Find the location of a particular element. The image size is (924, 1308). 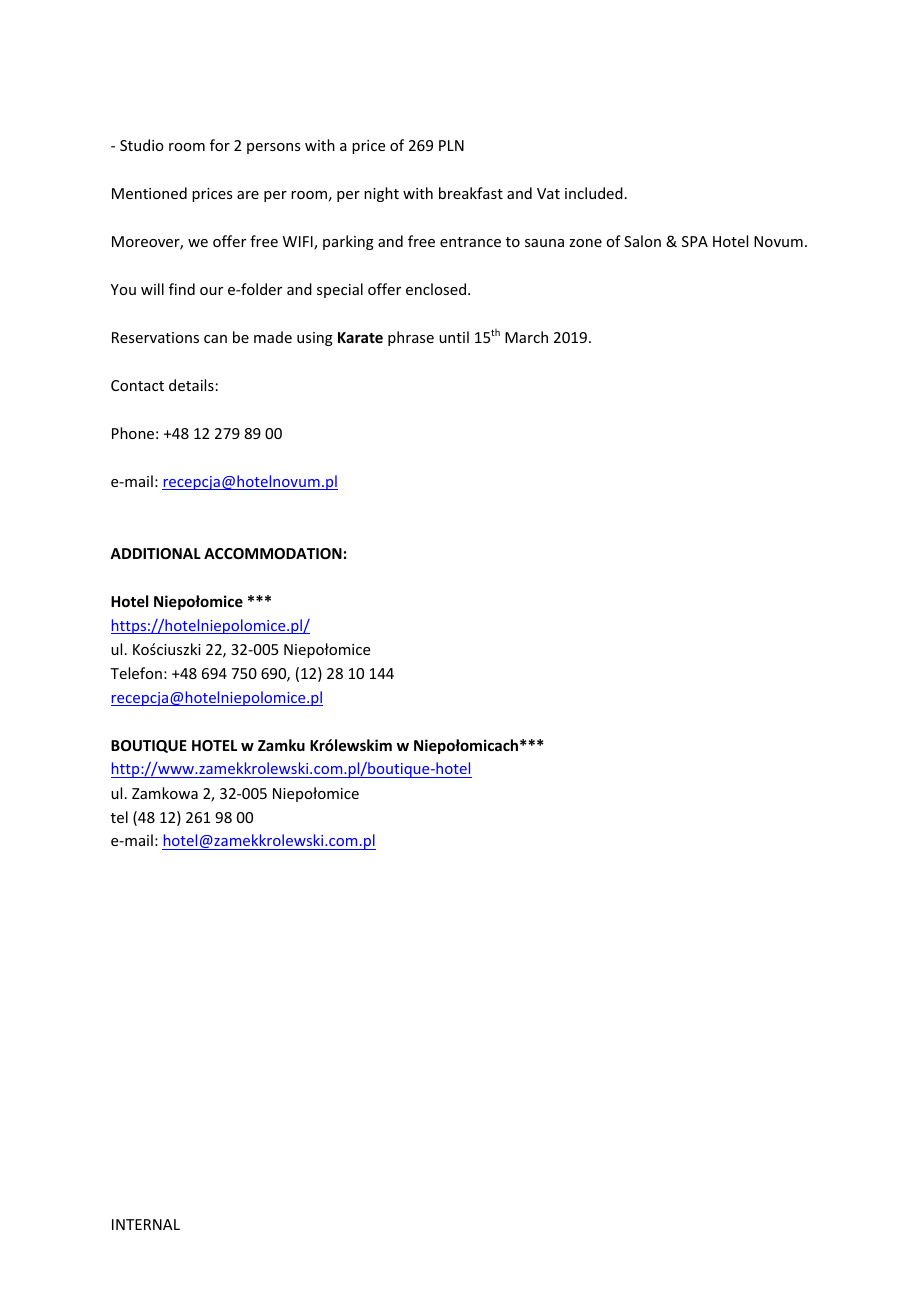

INTERNAL is located at coordinates (146, 1224).
